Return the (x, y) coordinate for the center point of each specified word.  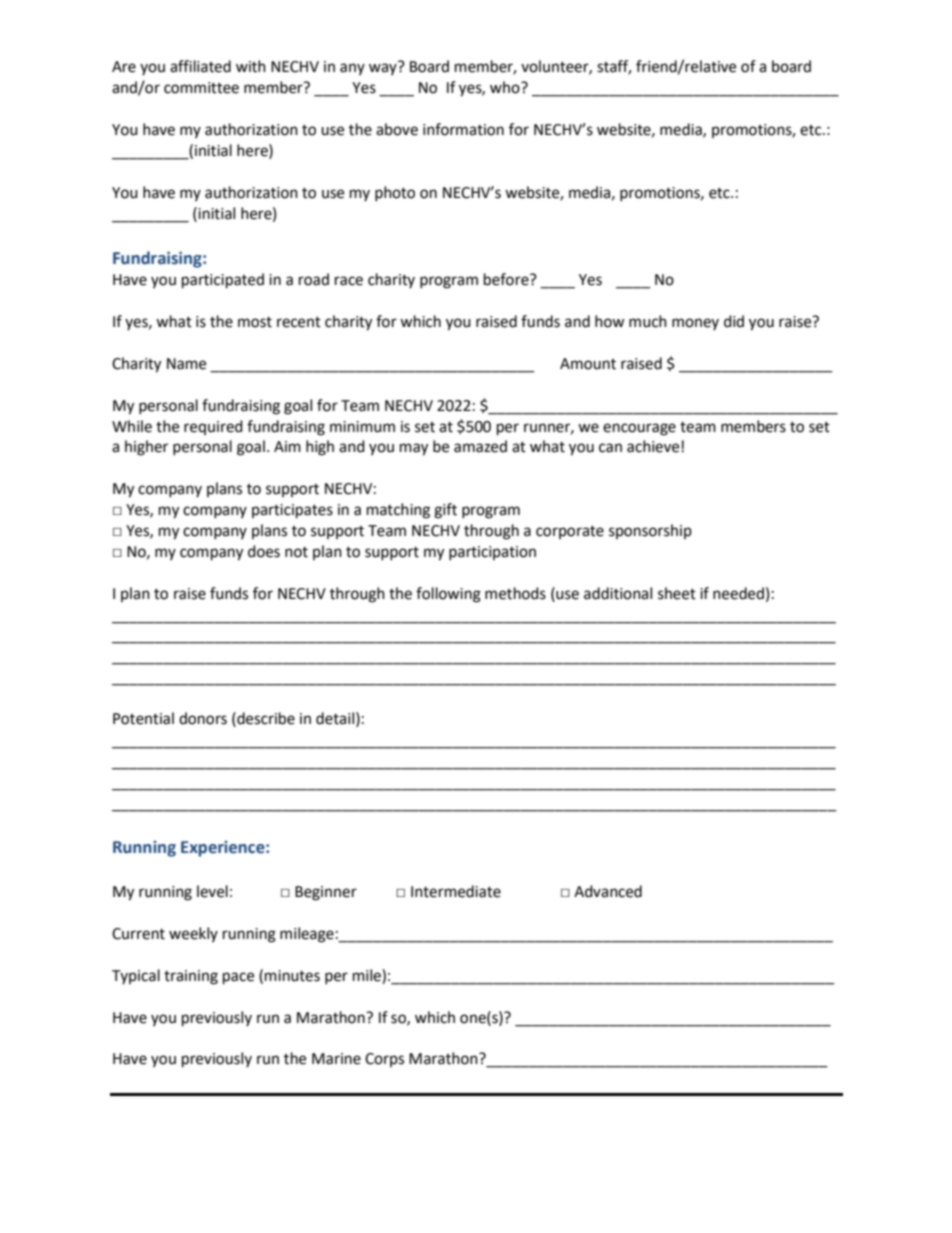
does (264, 551)
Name (186, 364)
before (507, 279)
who (506, 87)
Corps (384, 1060)
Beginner (326, 893)
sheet (677, 593)
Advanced (608, 891)
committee (201, 88)
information (463, 129)
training (191, 977)
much (648, 321)
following (448, 595)
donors (203, 718)
